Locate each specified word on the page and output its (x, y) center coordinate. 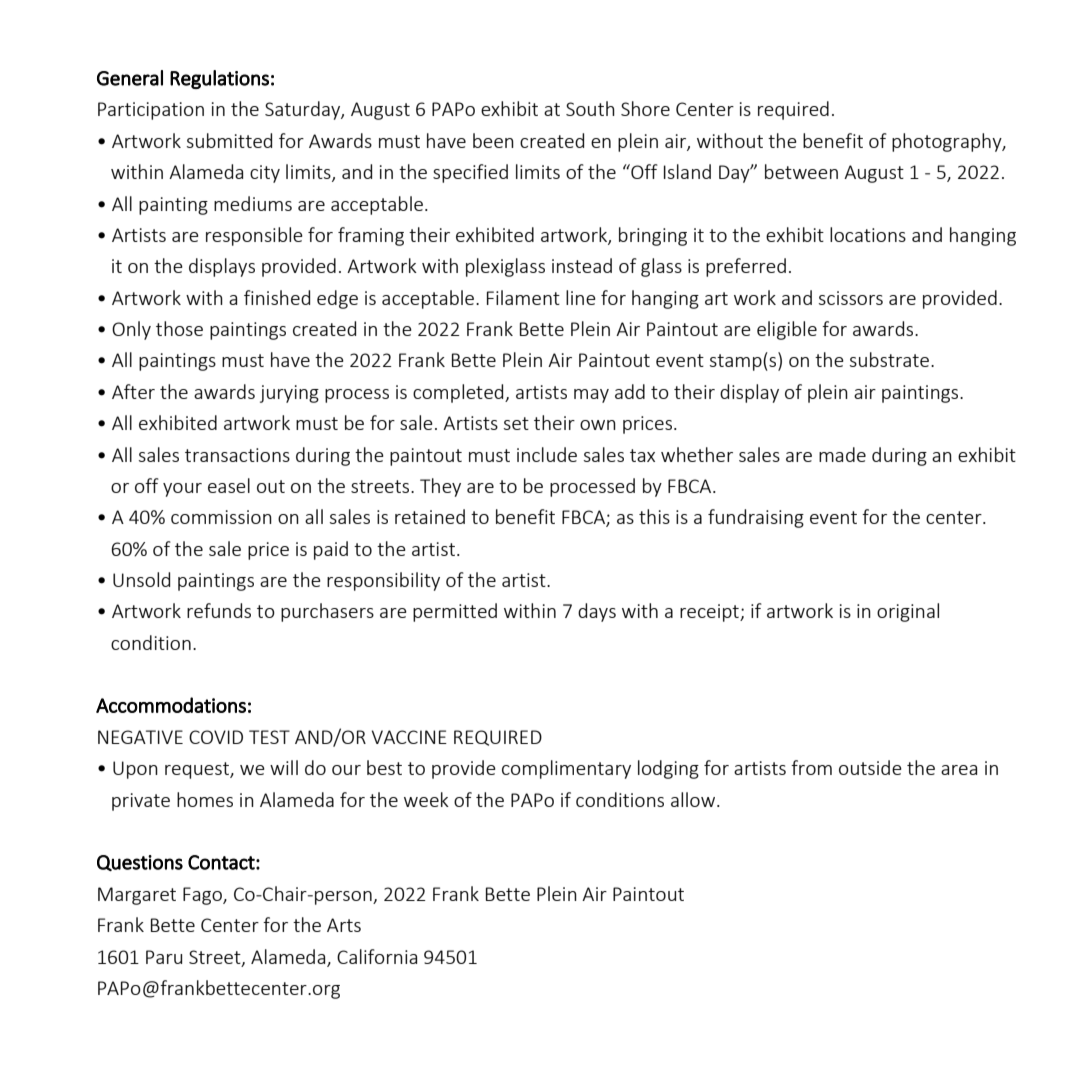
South (590, 108)
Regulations (219, 79)
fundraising (756, 518)
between (801, 171)
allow (694, 799)
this (654, 516)
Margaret (137, 896)
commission (221, 517)
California (377, 956)
